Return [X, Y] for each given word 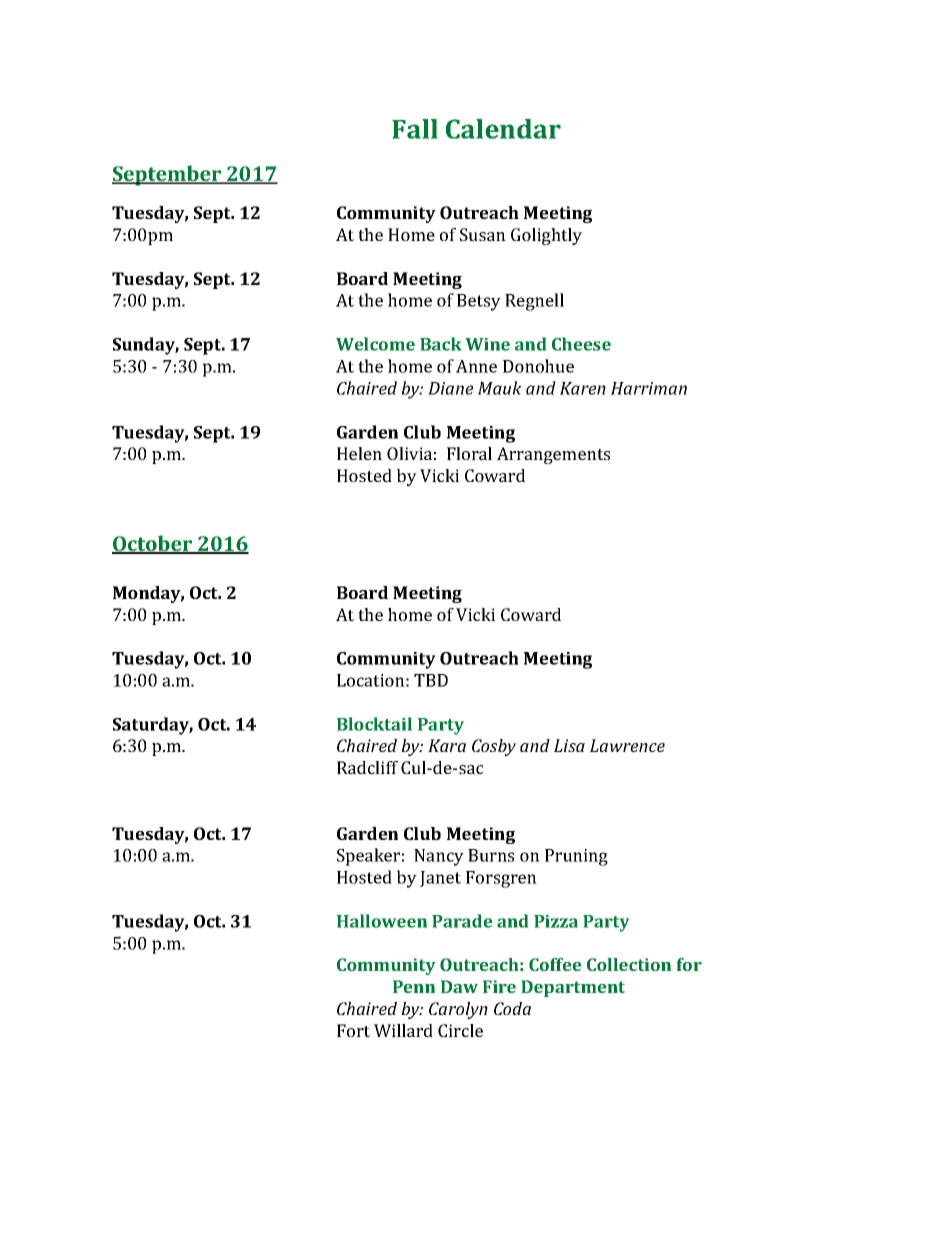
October [153, 544]
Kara [447, 745]
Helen [359, 453]
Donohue [538, 366]
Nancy [439, 857]
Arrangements [553, 455]
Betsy [479, 302]
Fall [415, 129]
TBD [431, 680]
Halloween [382, 921]
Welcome [375, 344]
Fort [353, 1030]
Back [441, 344]
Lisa [569, 745]
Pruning [576, 857]
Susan [483, 234]
